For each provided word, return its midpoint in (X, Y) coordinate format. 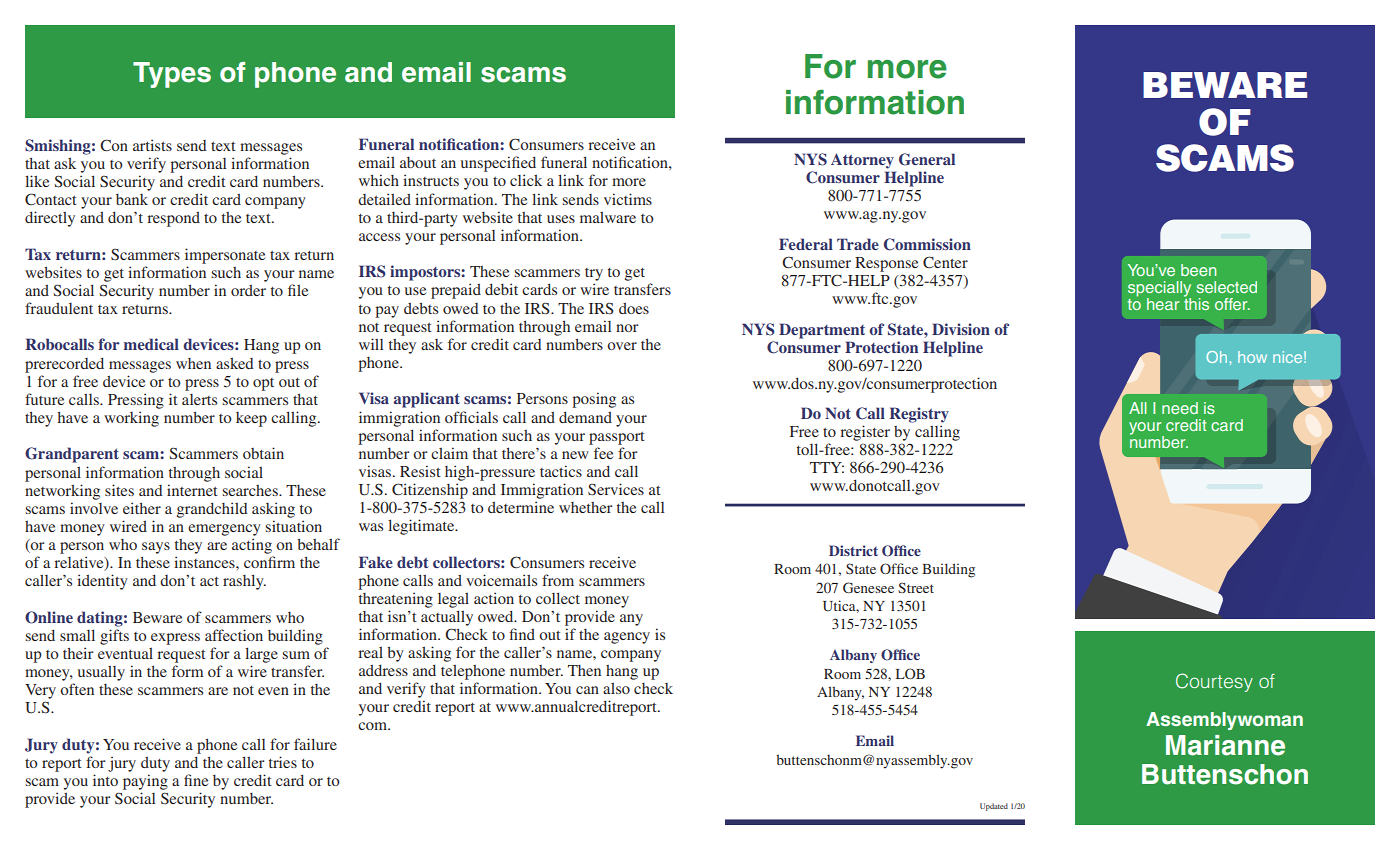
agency (627, 638)
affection (234, 635)
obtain (263, 453)
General (927, 159)
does (634, 308)
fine (196, 780)
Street (916, 587)
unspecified (498, 164)
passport (617, 438)
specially (1159, 290)
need (1180, 408)
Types (172, 75)
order (248, 290)
